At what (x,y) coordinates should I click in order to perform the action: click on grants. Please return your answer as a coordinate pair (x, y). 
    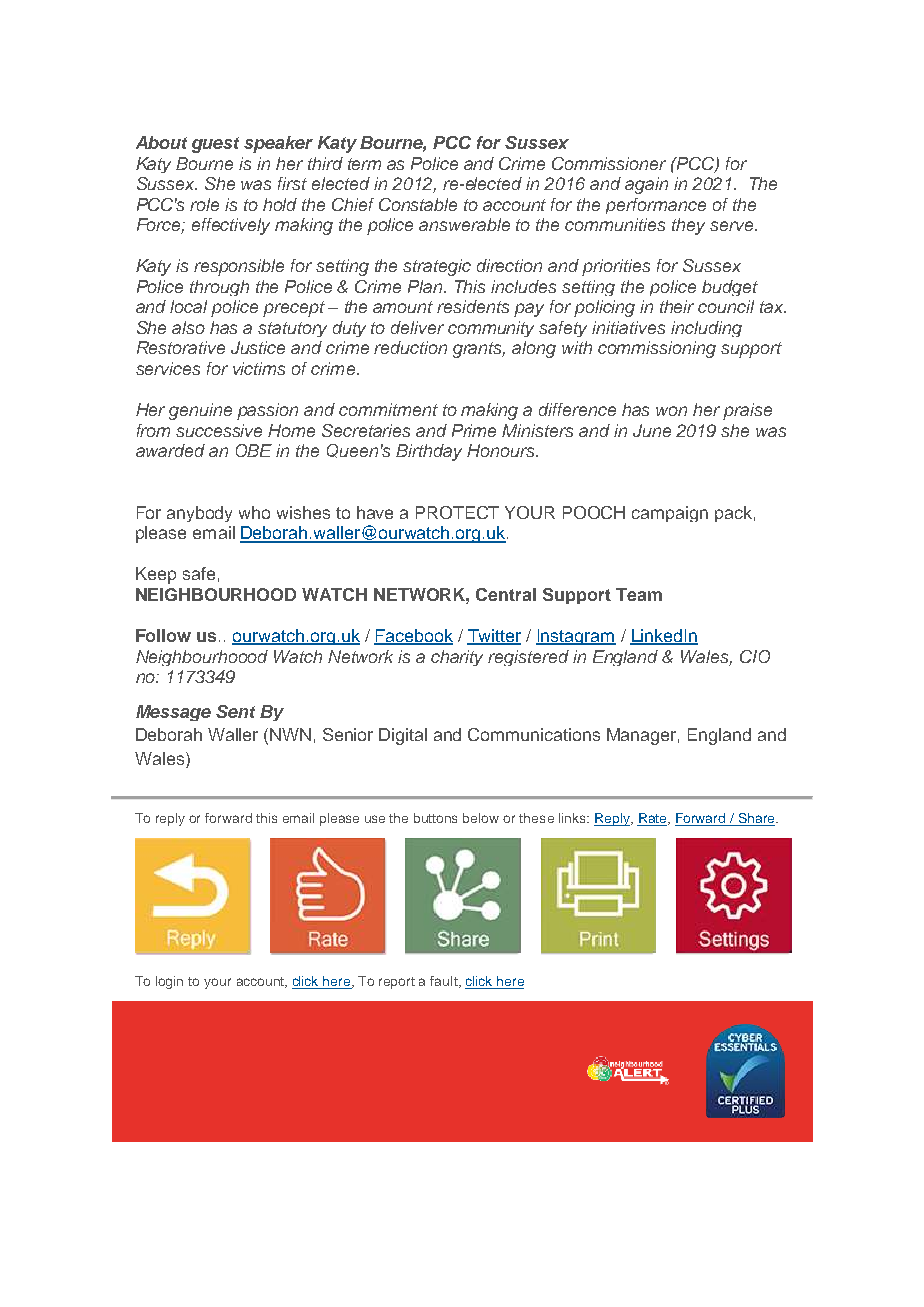
    Looking at the image, I should click on (479, 350).
